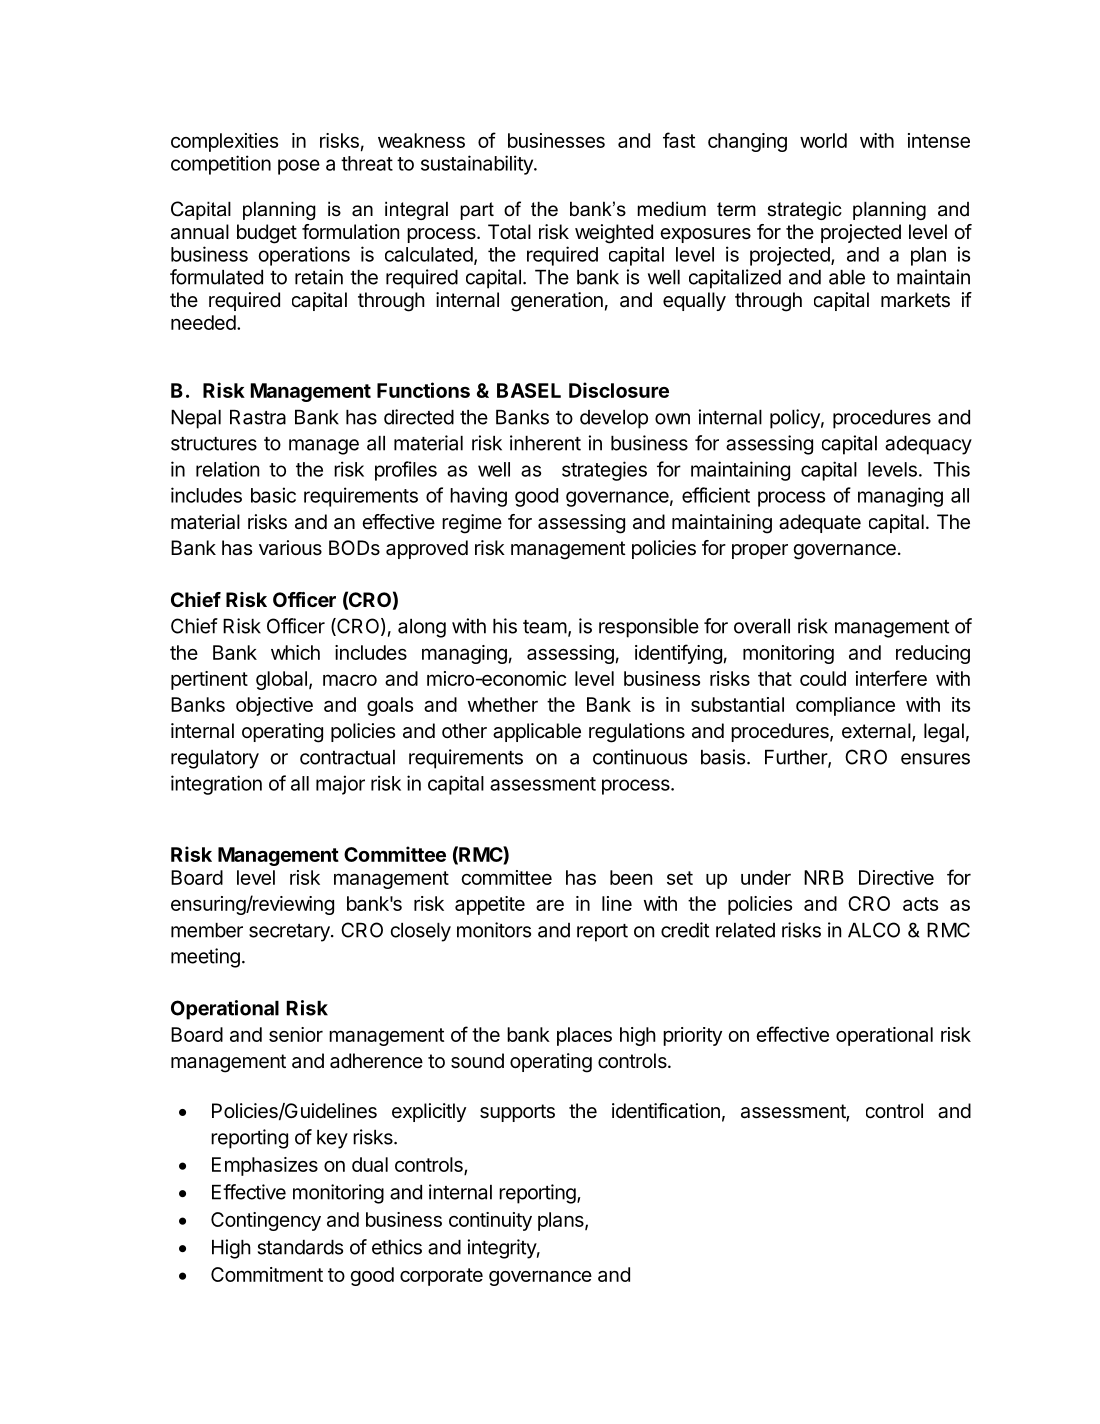  What do you see at coordinates (584, 1036) in the document?
I see `places` at bounding box center [584, 1036].
